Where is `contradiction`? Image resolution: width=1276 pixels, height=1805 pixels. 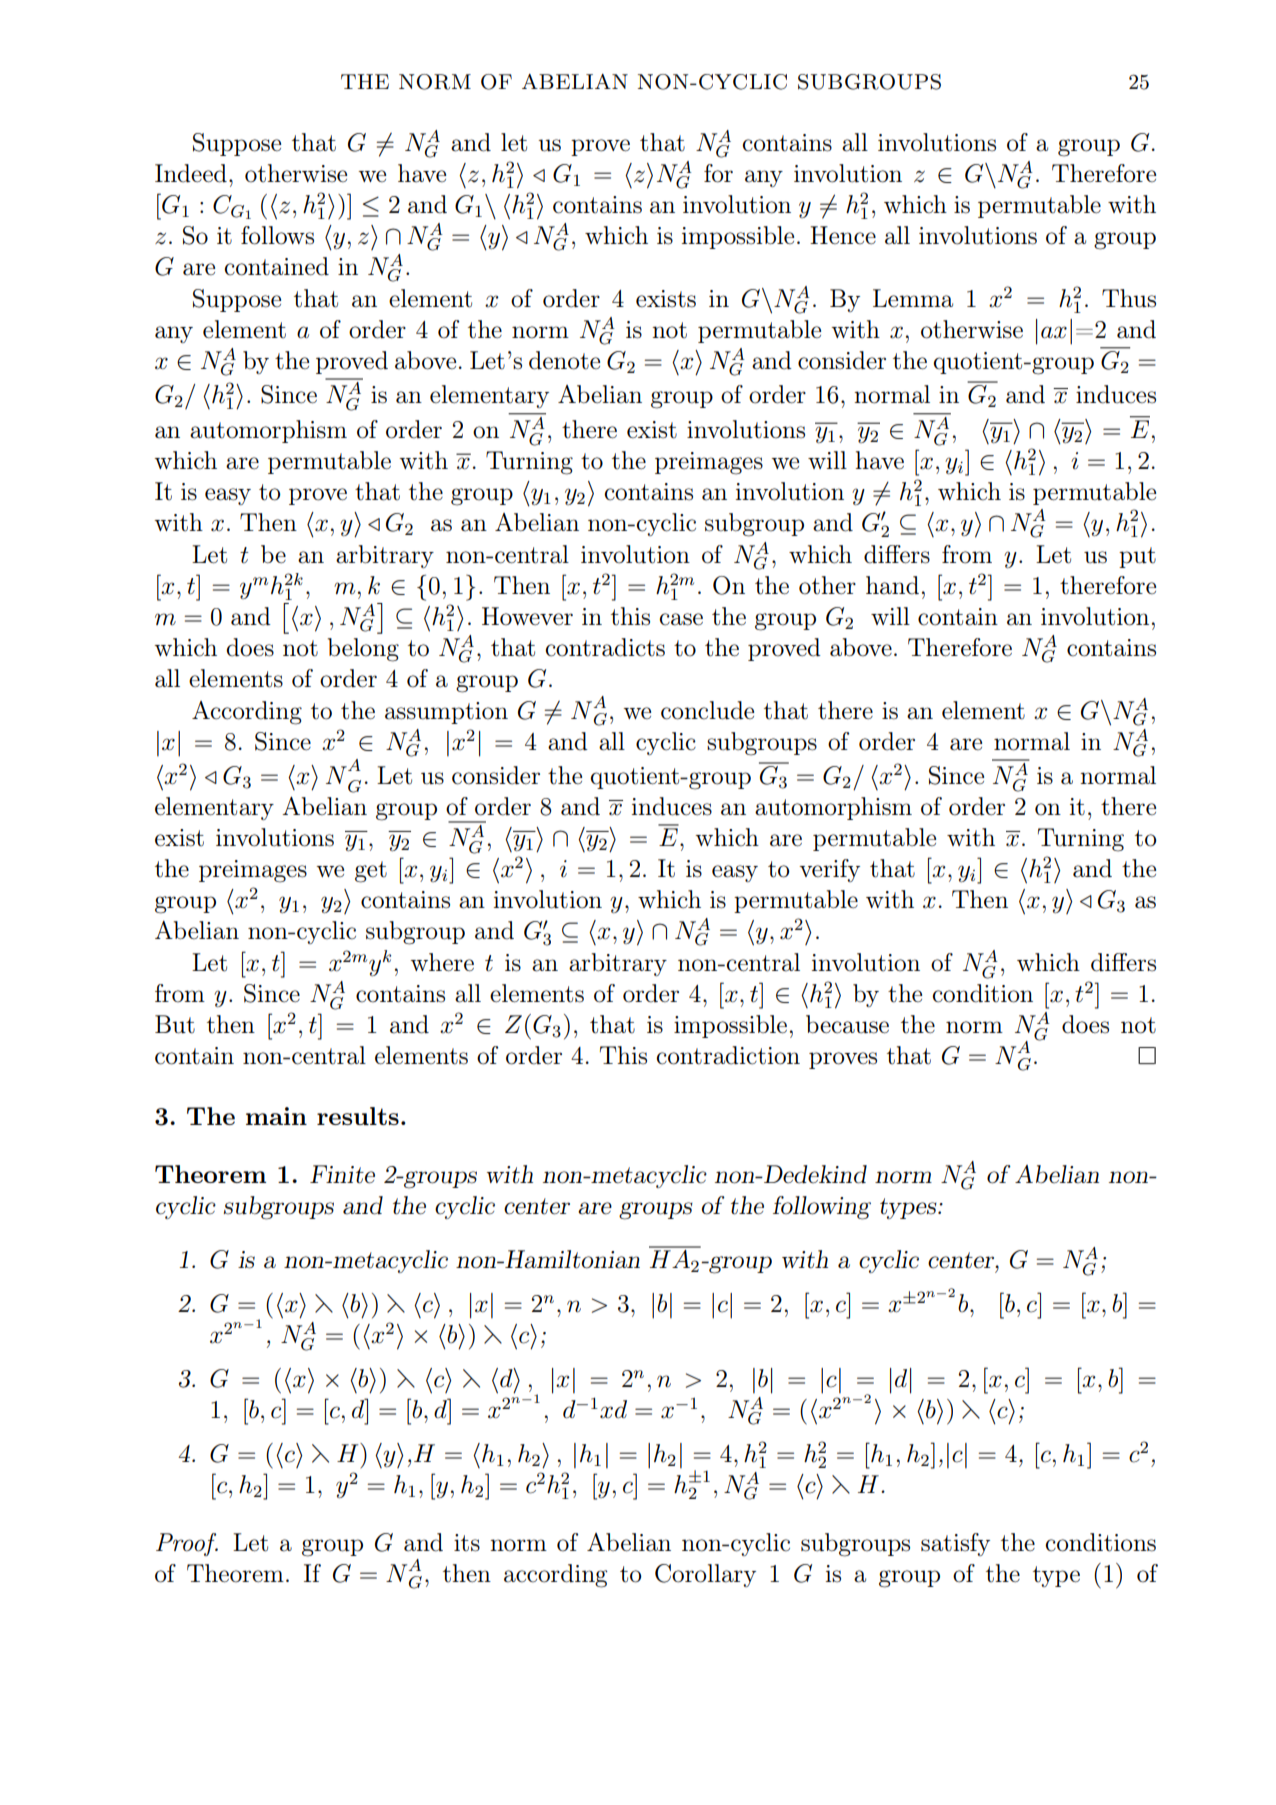
contradiction is located at coordinates (728, 1055).
